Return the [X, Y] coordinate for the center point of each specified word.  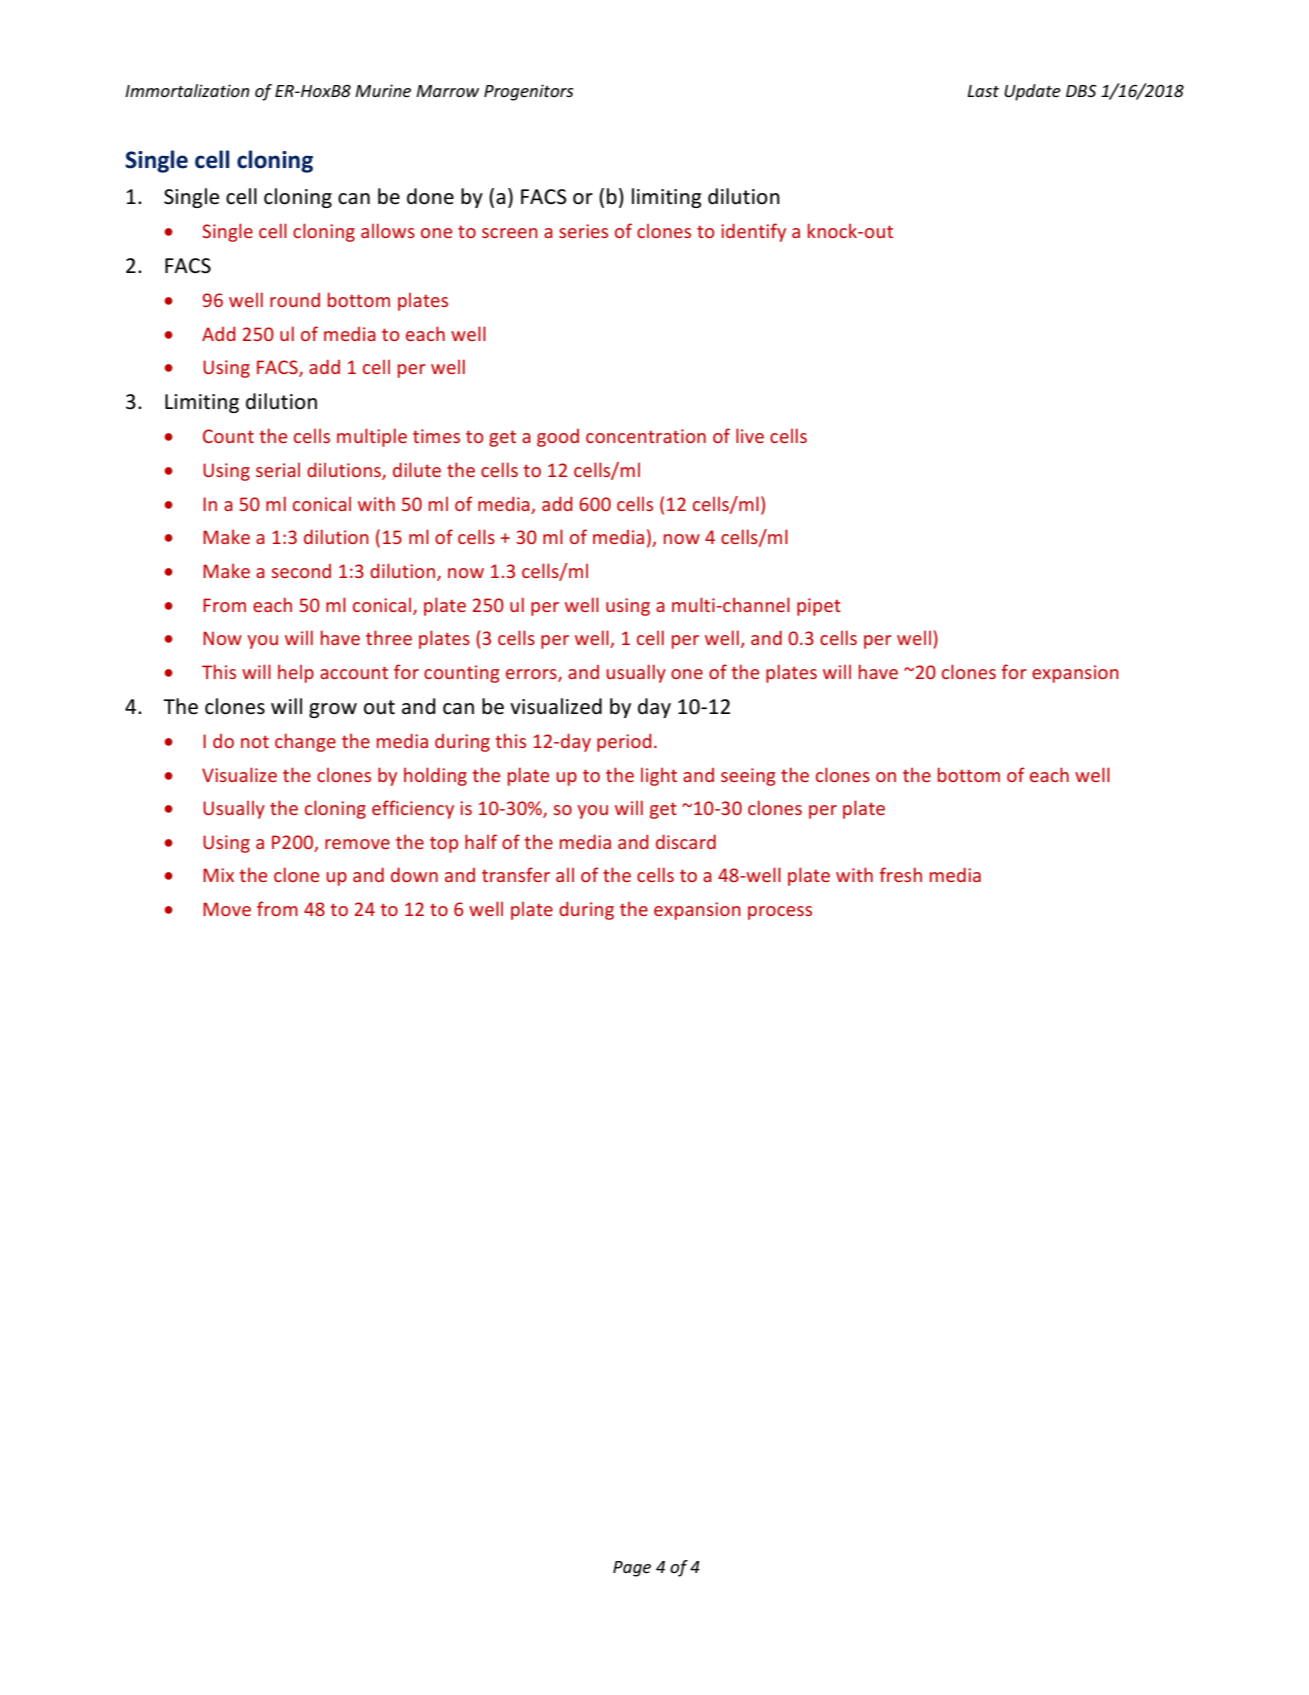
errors [532, 675]
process [780, 913]
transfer [516, 874]
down [414, 874]
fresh [901, 874]
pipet [819, 607]
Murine [383, 90]
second [301, 571]
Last [983, 91]
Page [632, 1569]
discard [686, 841]
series [583, 231]
